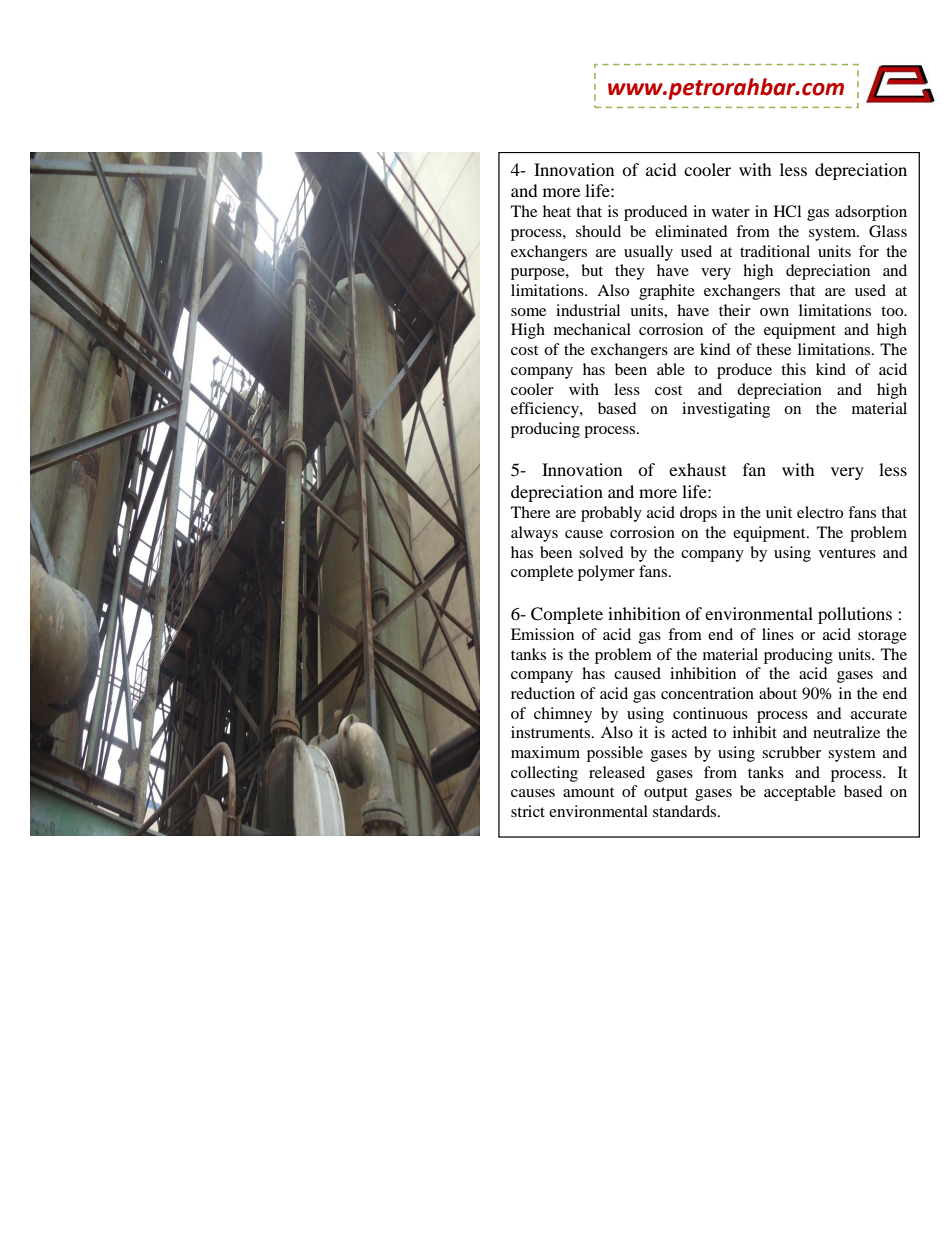  What do you see at coordinates (820, 512) in the screenshot?
I see `electro` at bounding box center [820, 512].
